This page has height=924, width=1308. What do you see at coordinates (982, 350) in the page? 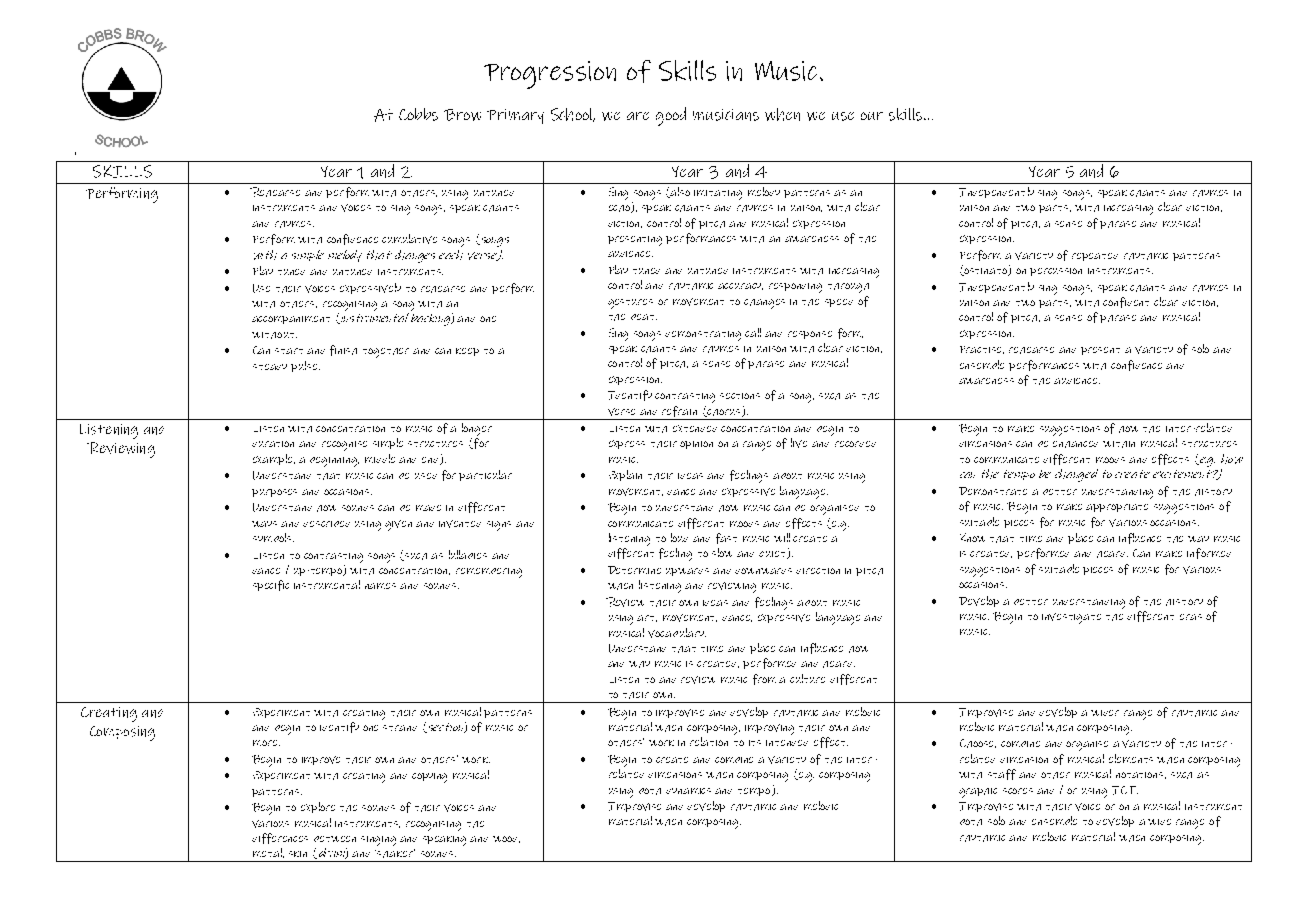
I see `Practise` at bounding box center [982, 350].
